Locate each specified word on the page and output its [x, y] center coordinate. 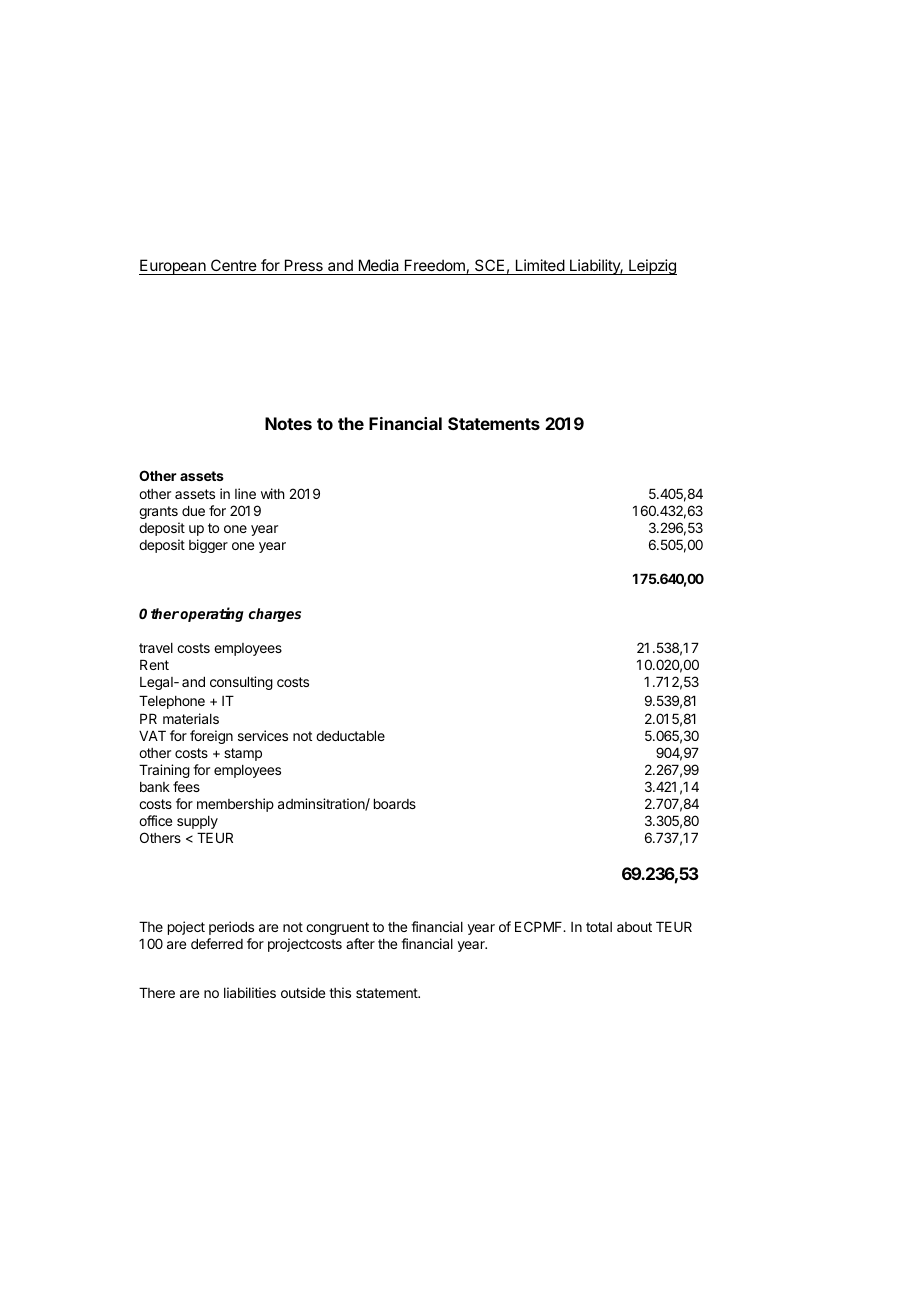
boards [395, 803]
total [599, 927]
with [273, 493]
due [193, 510]
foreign [211, 737]
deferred [217, 943]
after [360, 943]
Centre [234, 267]
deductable [350, 735]
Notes [288, 423]
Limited [539, 267]
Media [379, 267]
